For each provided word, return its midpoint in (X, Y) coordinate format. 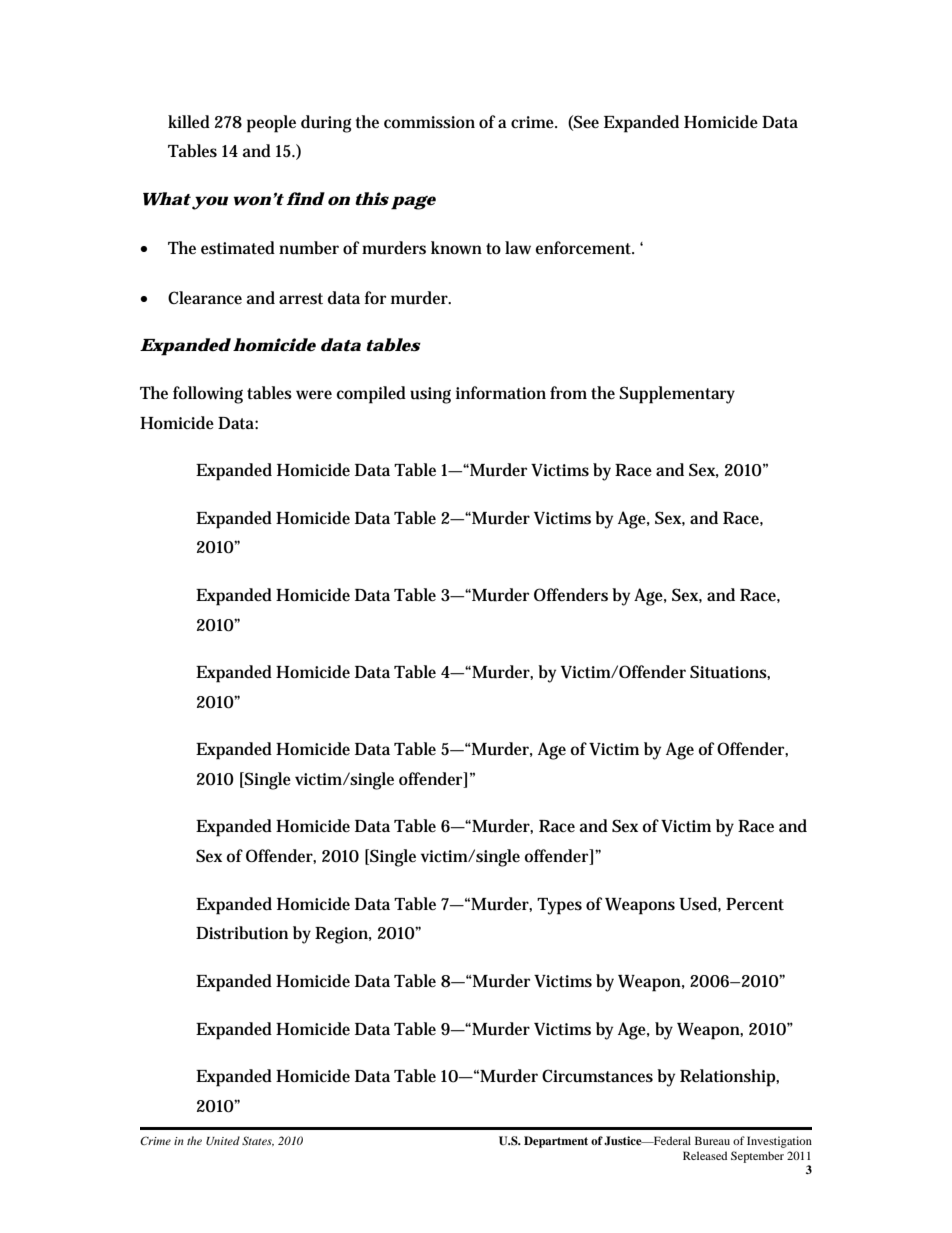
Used (698, 904)
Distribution (242, 933)
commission (429, 122)
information (501, 393)
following (208, 395)
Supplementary (677, 395)
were (314, 394)
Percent (755, 904)
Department (556, 1142)
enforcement (584, 247)
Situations (729, 672)
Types (559, 906)
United (223, 1141)
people (271, 124)
